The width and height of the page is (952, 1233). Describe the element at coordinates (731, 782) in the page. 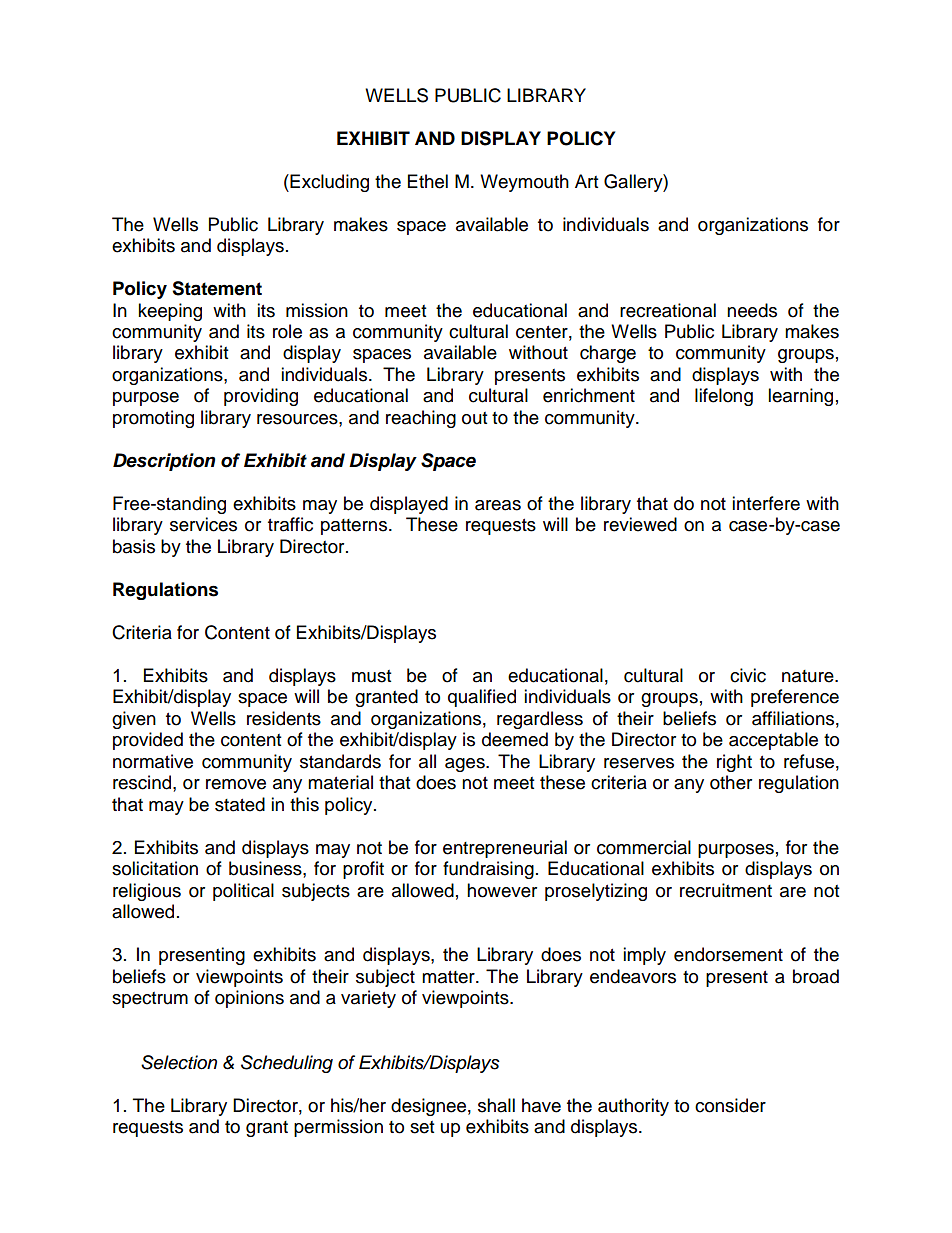

I see `other` at that location.
